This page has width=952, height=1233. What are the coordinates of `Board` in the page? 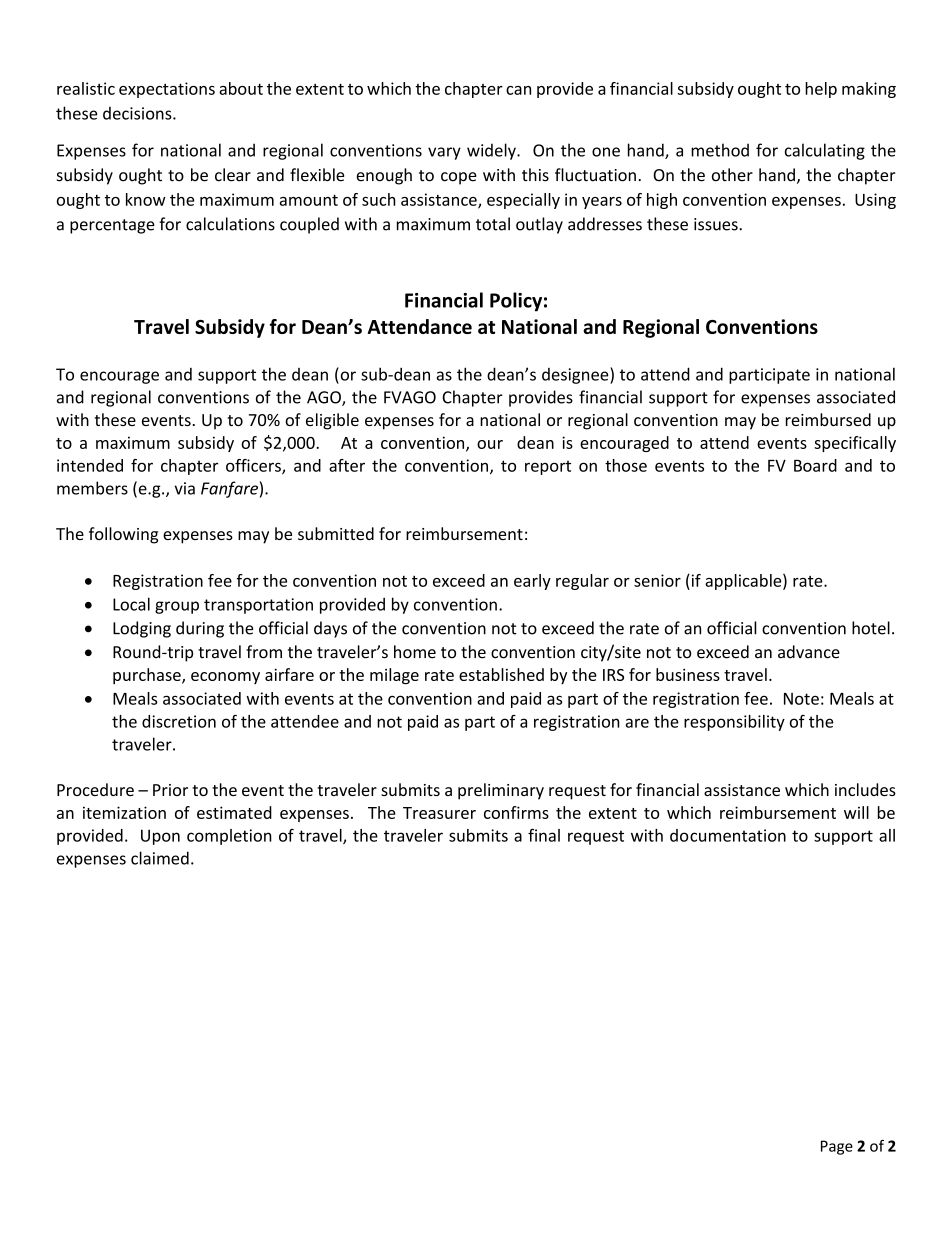 It's located at (815, 465).
